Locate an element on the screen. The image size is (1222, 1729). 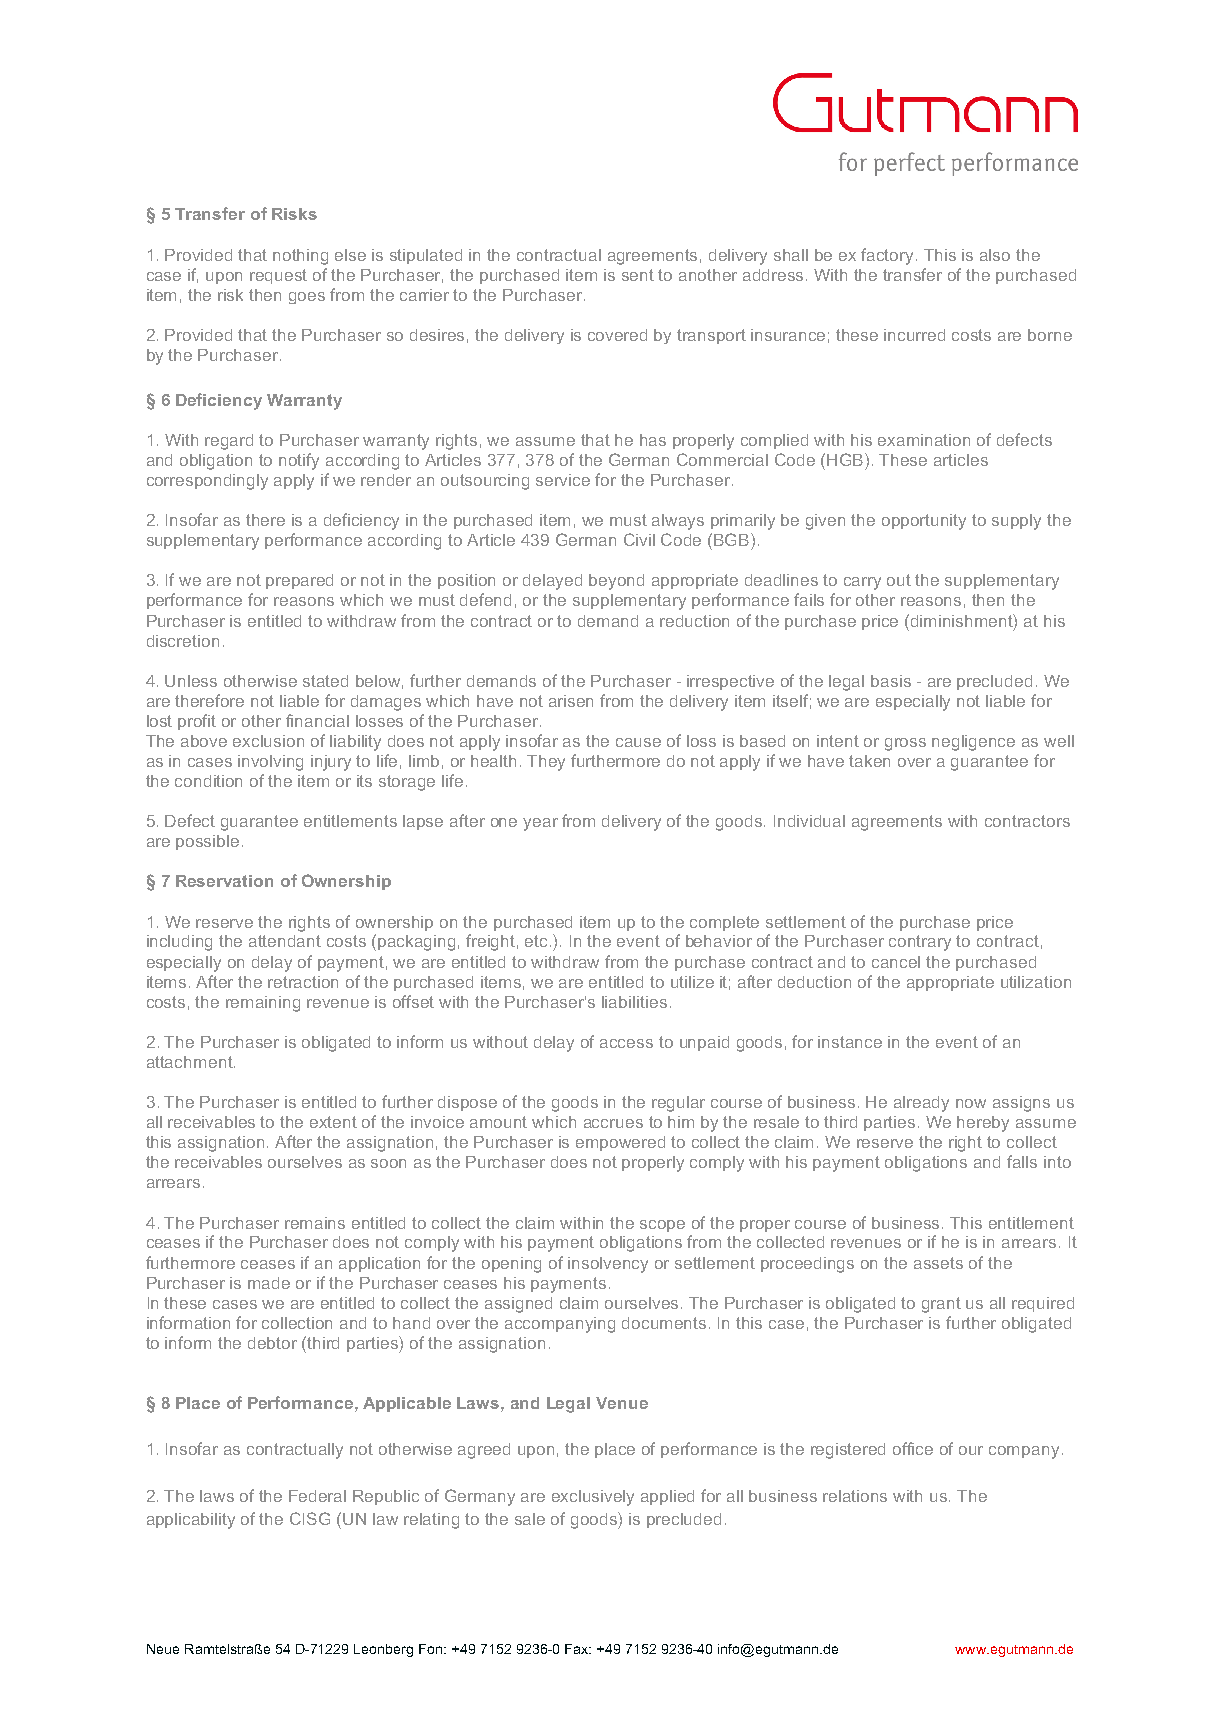
assets is located at coordinates (938, 1263).
